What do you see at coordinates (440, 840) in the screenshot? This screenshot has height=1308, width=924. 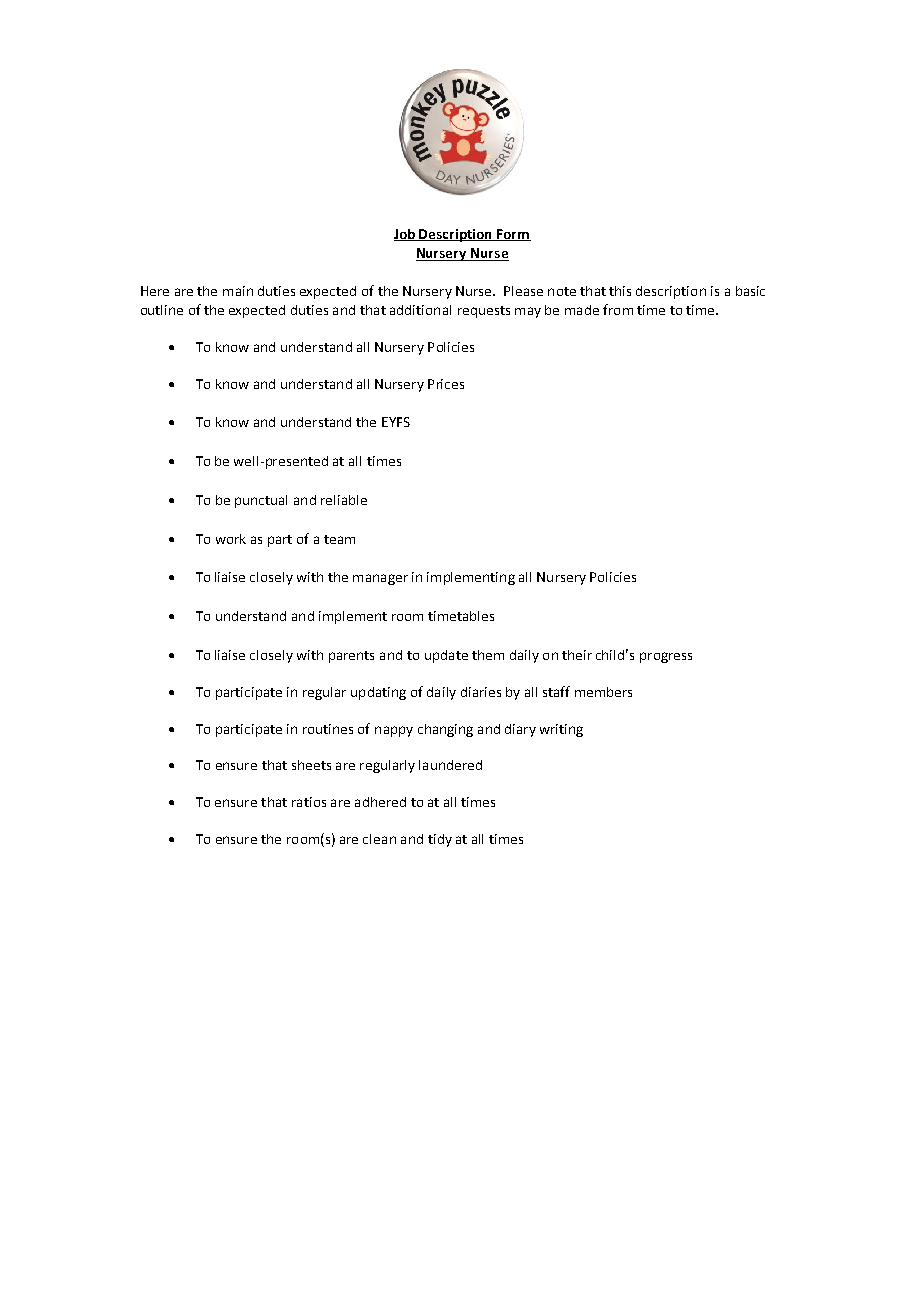 I see `tidy` at bounding box center [440, 840].
